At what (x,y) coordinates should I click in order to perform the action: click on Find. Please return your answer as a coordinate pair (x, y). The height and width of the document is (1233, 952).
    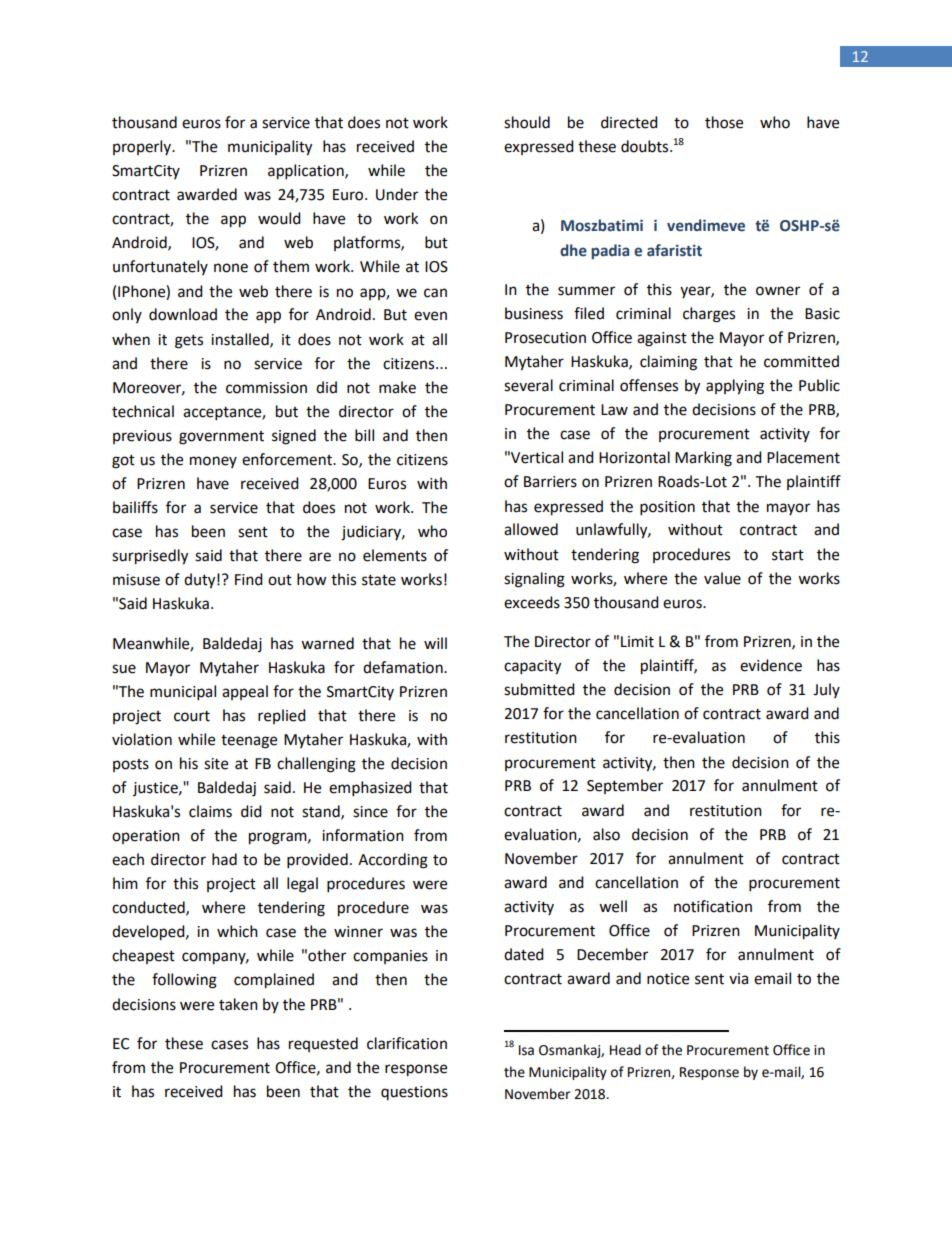
    Looking at the image, I should click on (249, 579).
